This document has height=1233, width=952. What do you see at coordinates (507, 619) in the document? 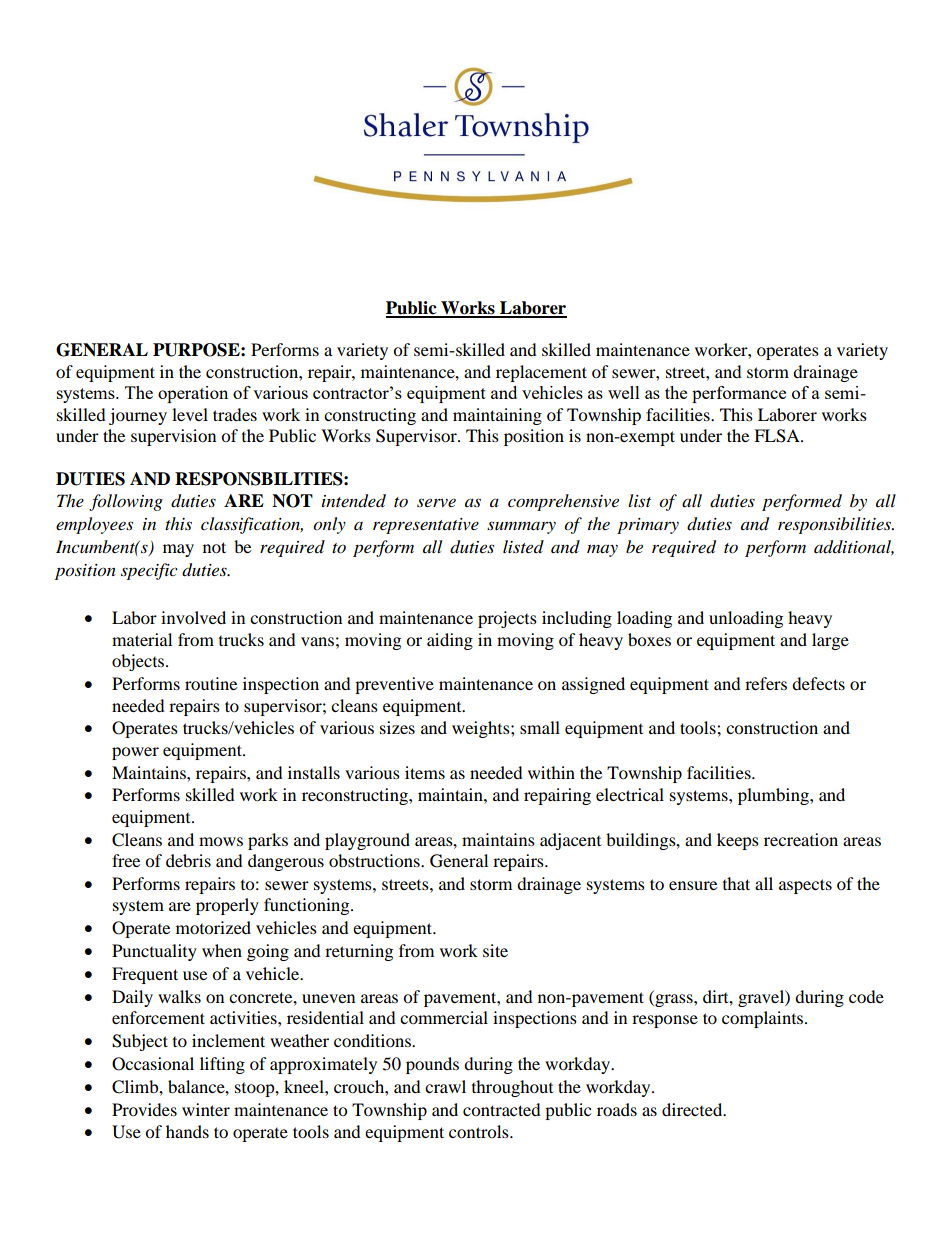
I see `projects` at bounding box center [507, 619].
